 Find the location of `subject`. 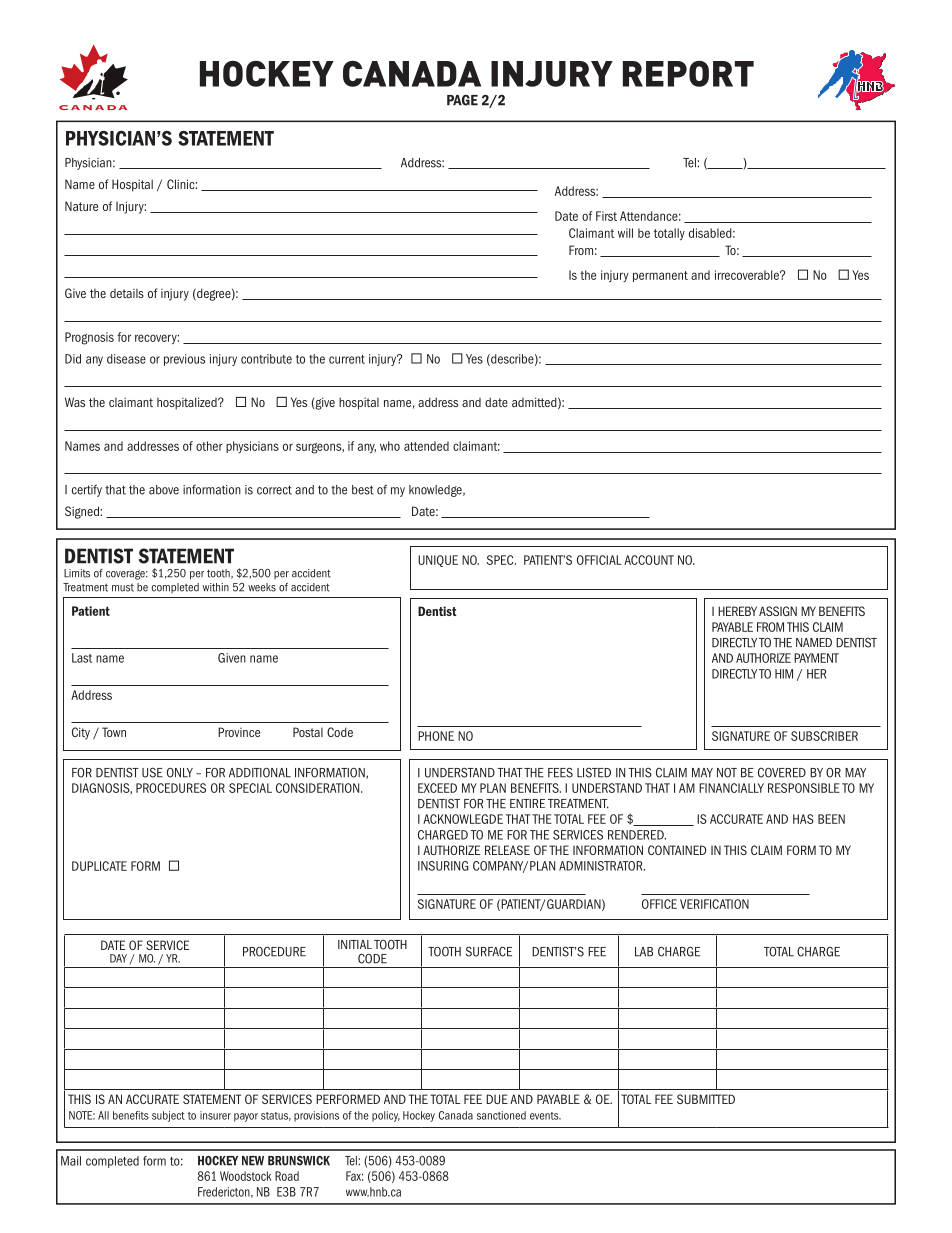

subject is located at coordinates (168, 1116).
